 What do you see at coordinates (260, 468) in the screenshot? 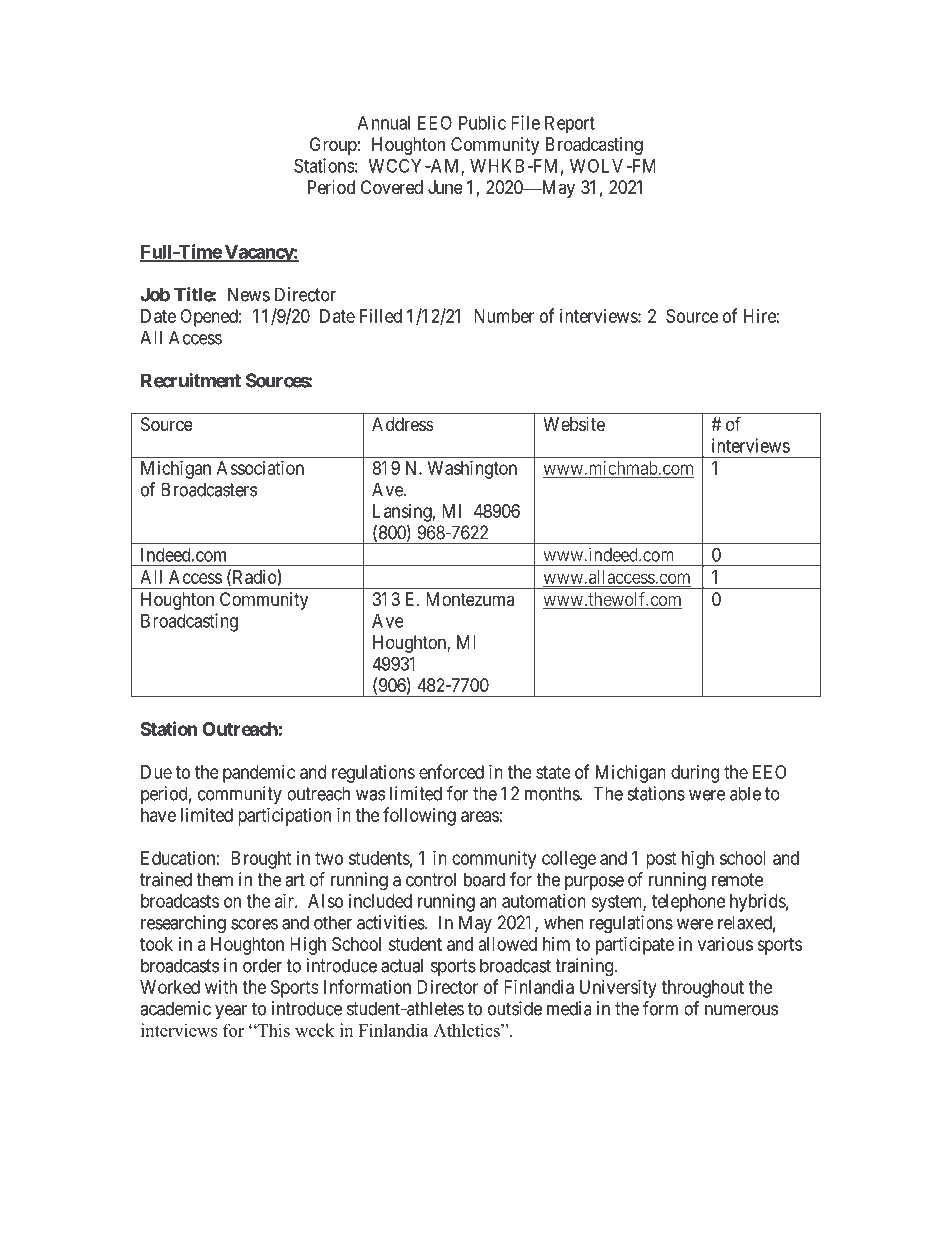
I see `Association` at bounding box center [260, 468].
